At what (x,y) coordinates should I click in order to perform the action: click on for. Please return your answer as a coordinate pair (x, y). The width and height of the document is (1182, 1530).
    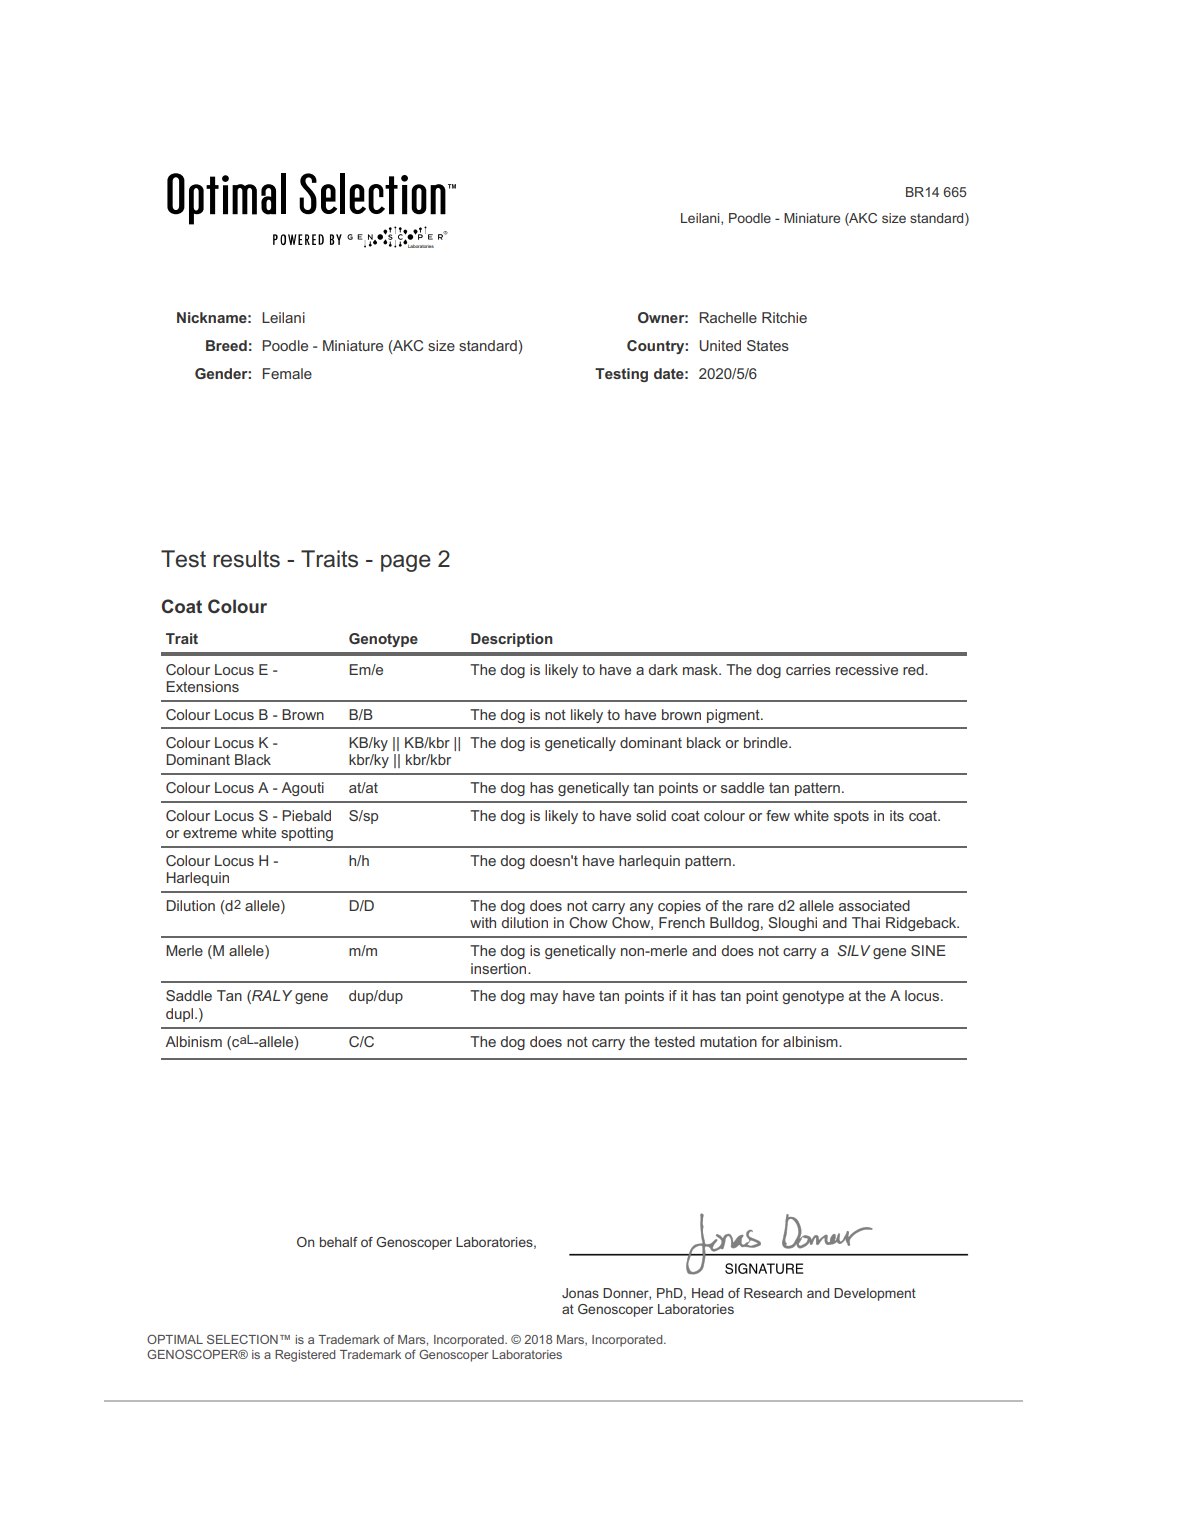
    Looking at the image, I should click on (770, 1041).
